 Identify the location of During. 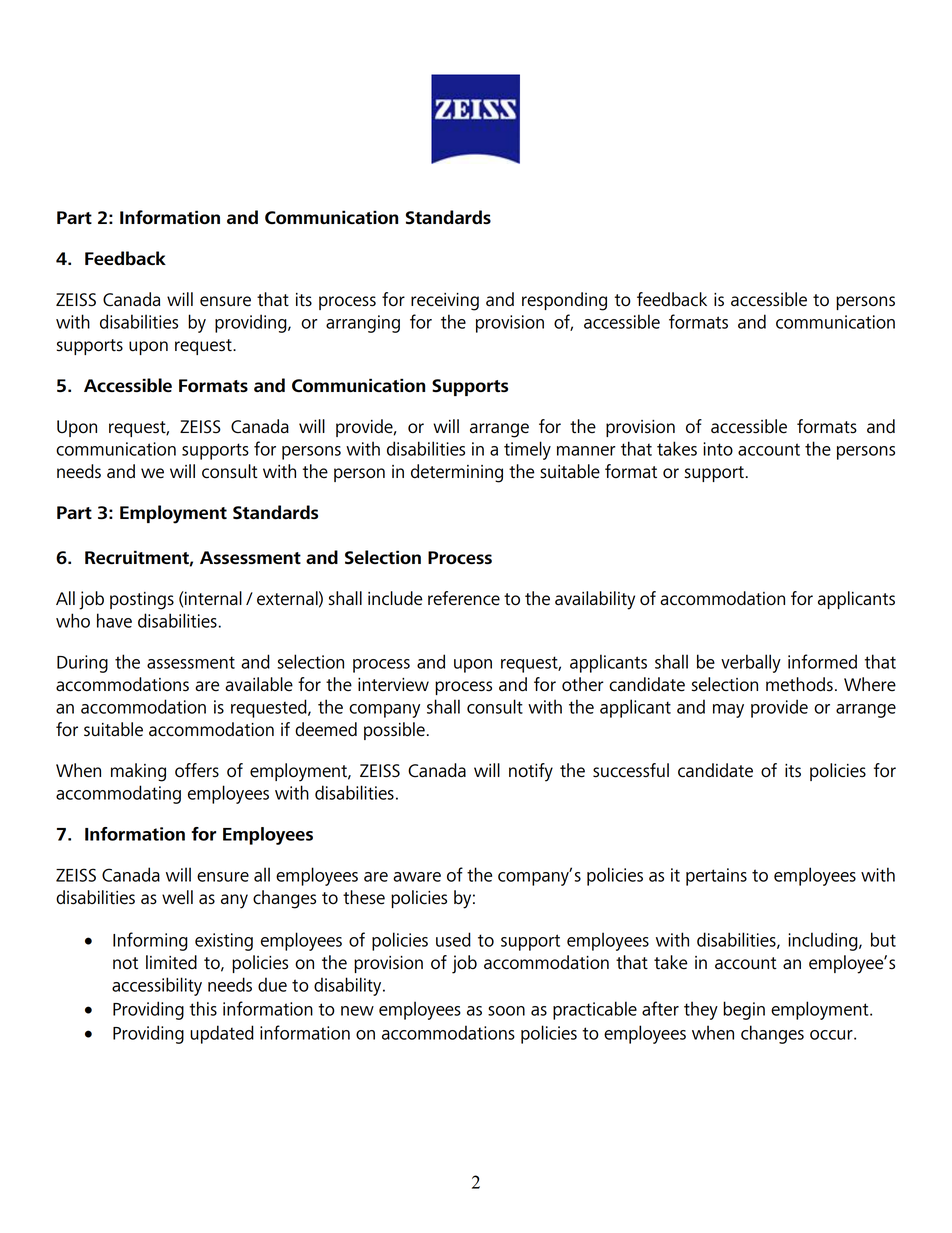
(82, 664).
